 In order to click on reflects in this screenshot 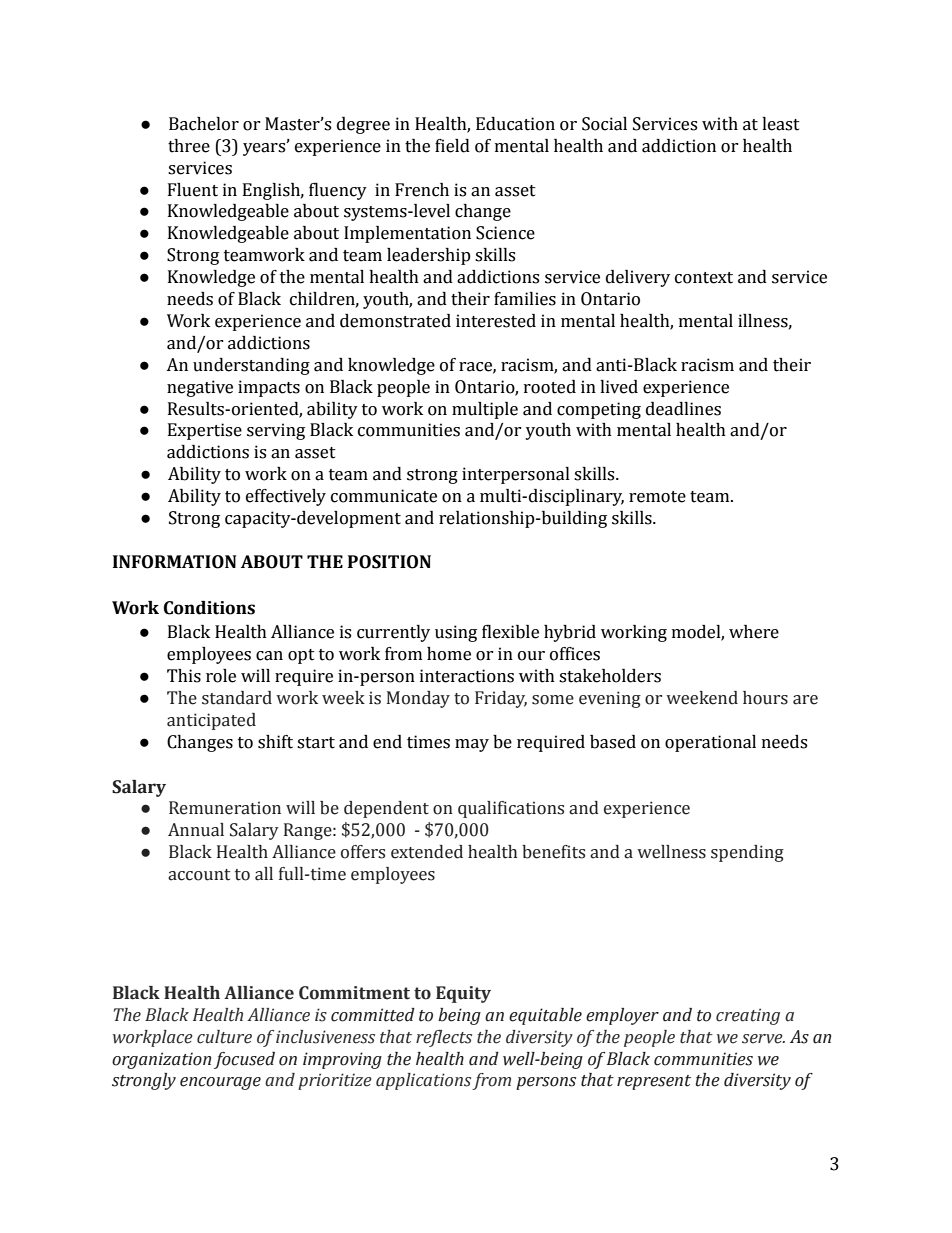, I will do `click(444, 1038)`.
